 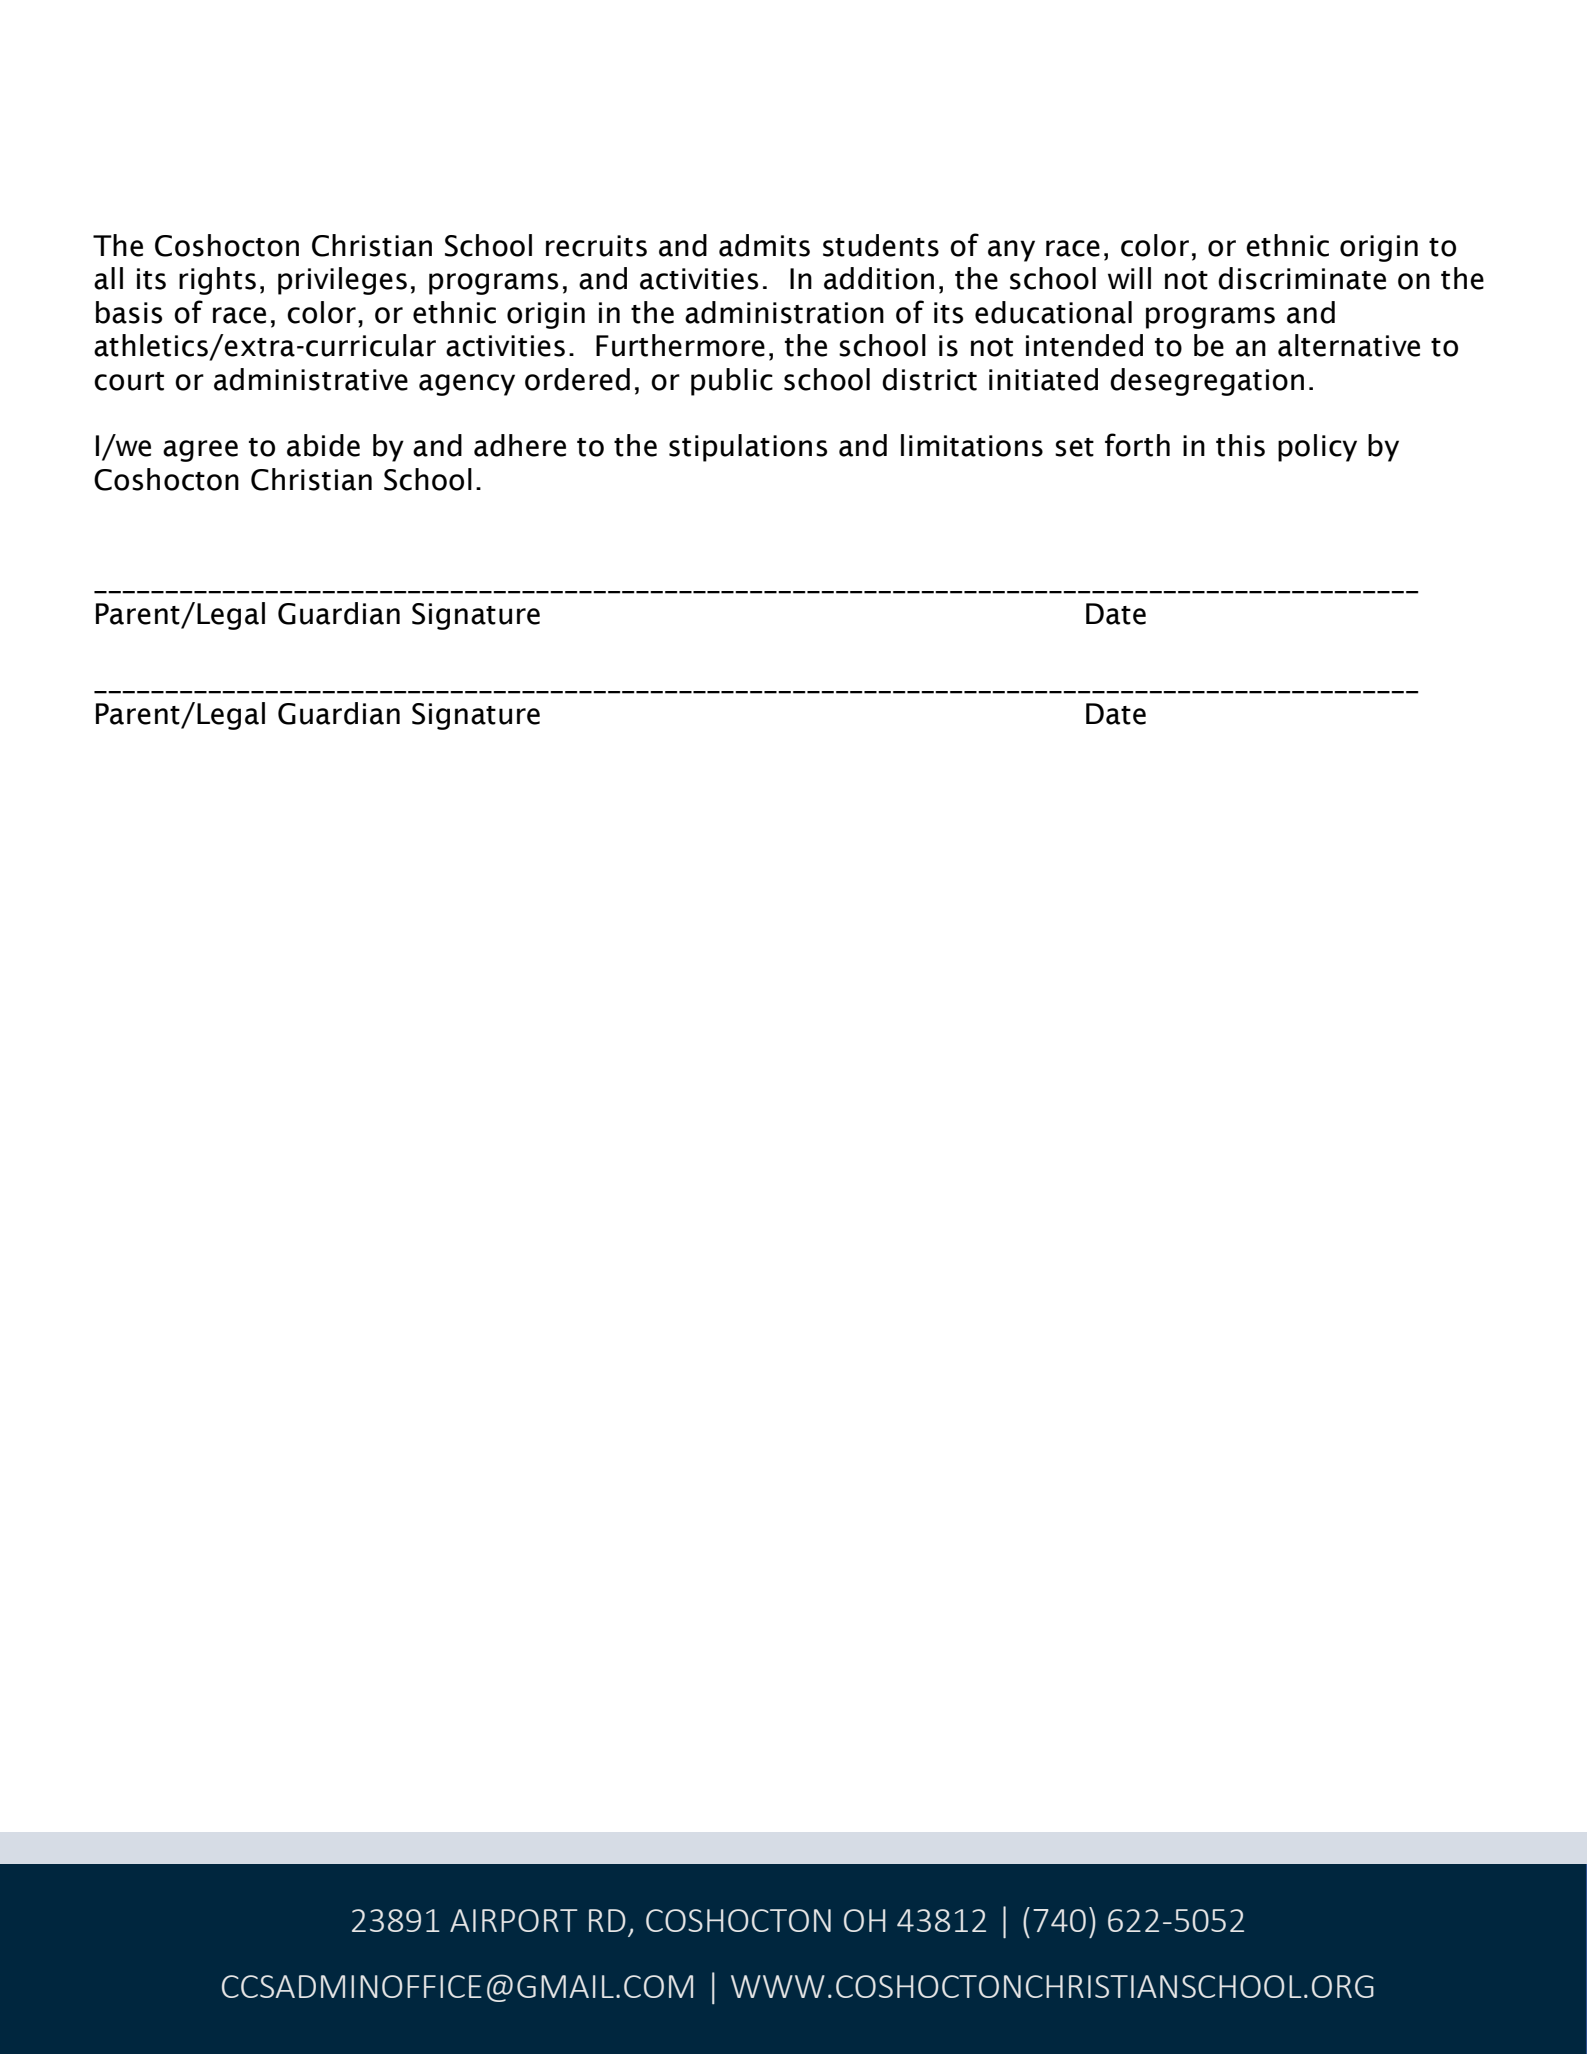 I want to click on AIRPORT, so click(x=514, y=1920).
